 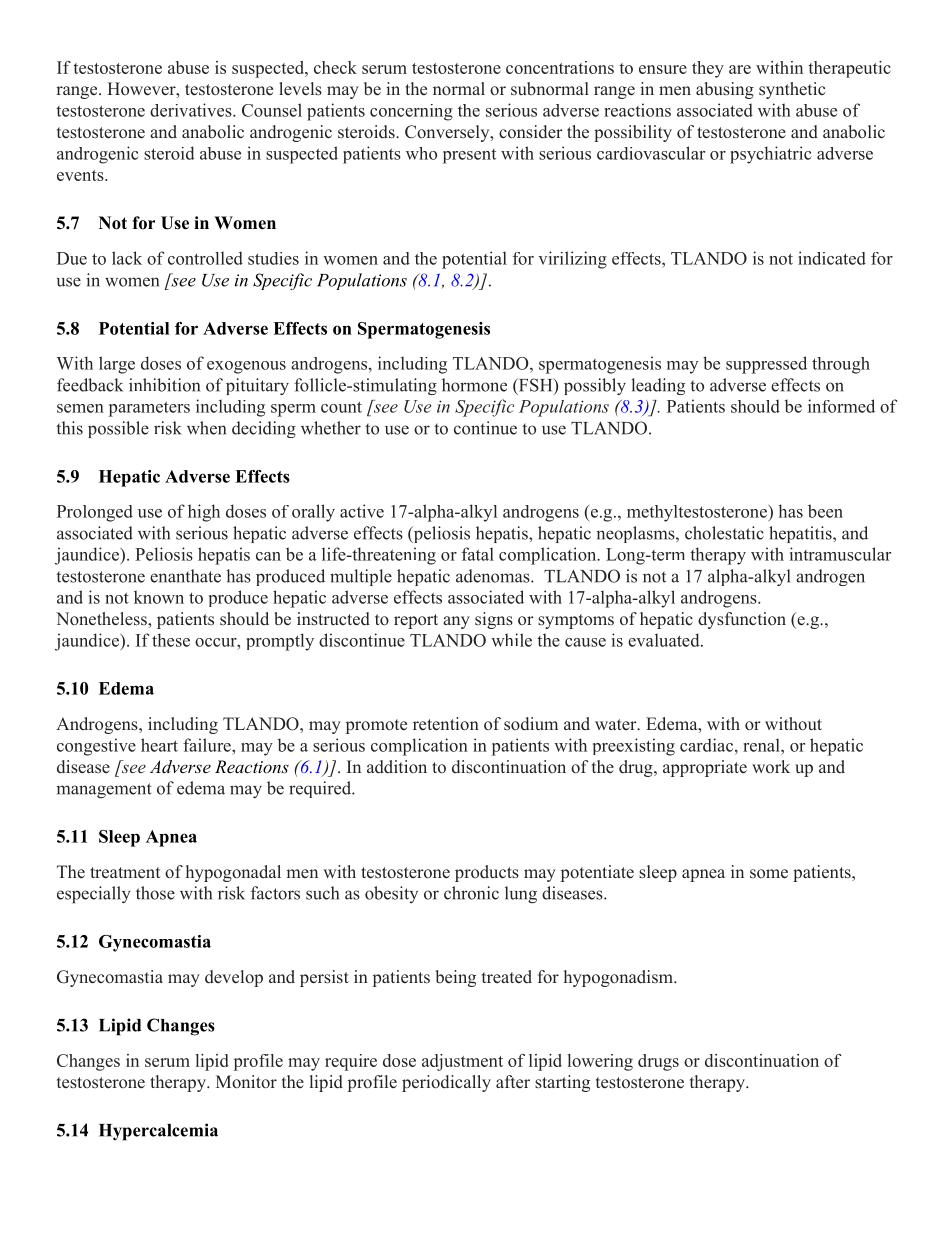 I want to click on some, so click(x=769, y=874).
